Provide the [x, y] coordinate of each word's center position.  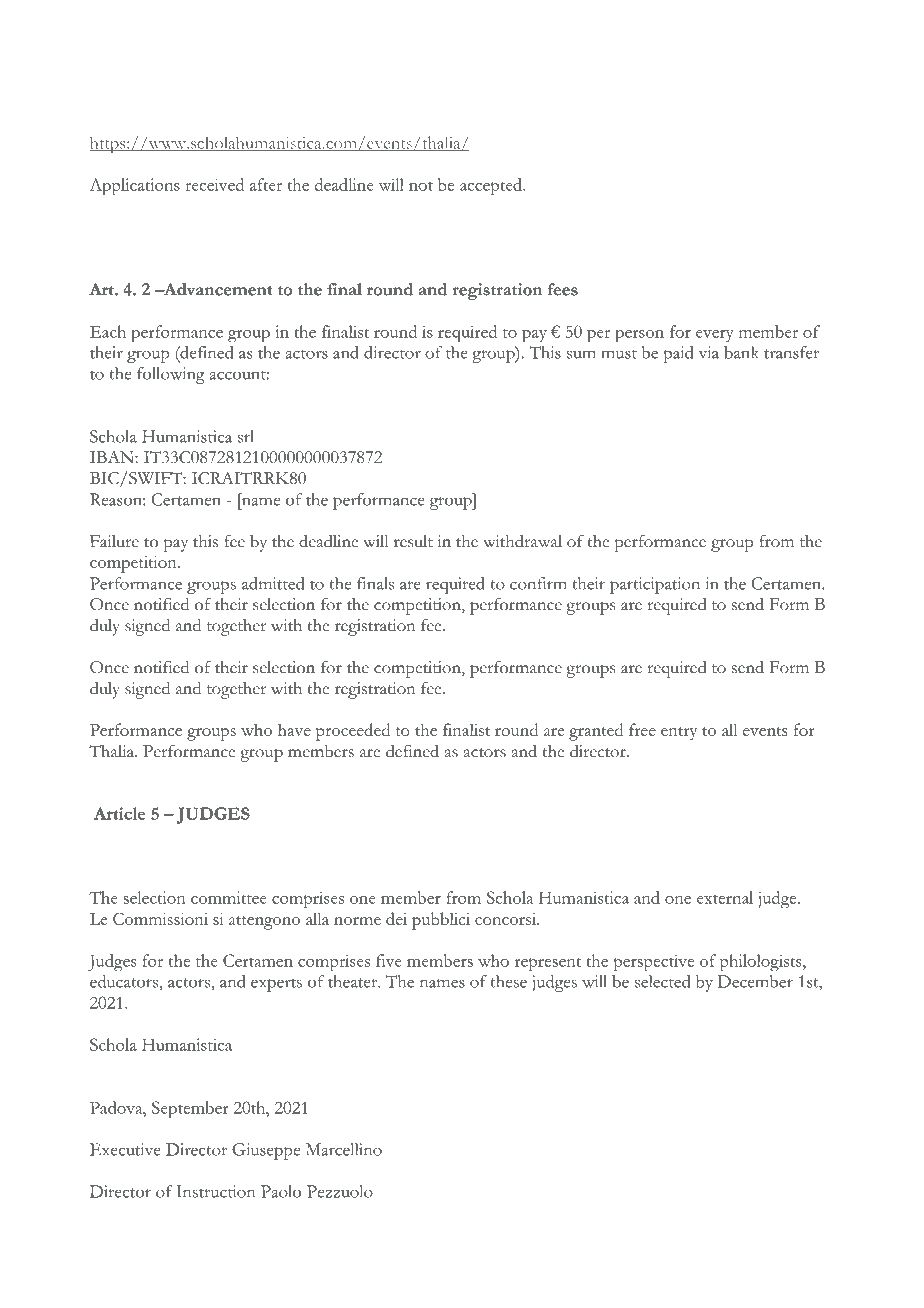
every [715, 336]
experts [276, 985]
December [755, 981]
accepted [492, 187]
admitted [273, 583]
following [171, 375]
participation [655, 585]
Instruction [215, 1191]
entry [679, 734]
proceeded [353, 732]
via [708, 352]
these [508, 981]
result [413, 541]
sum [581, 354]
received [214, 184]
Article [120, 813]
